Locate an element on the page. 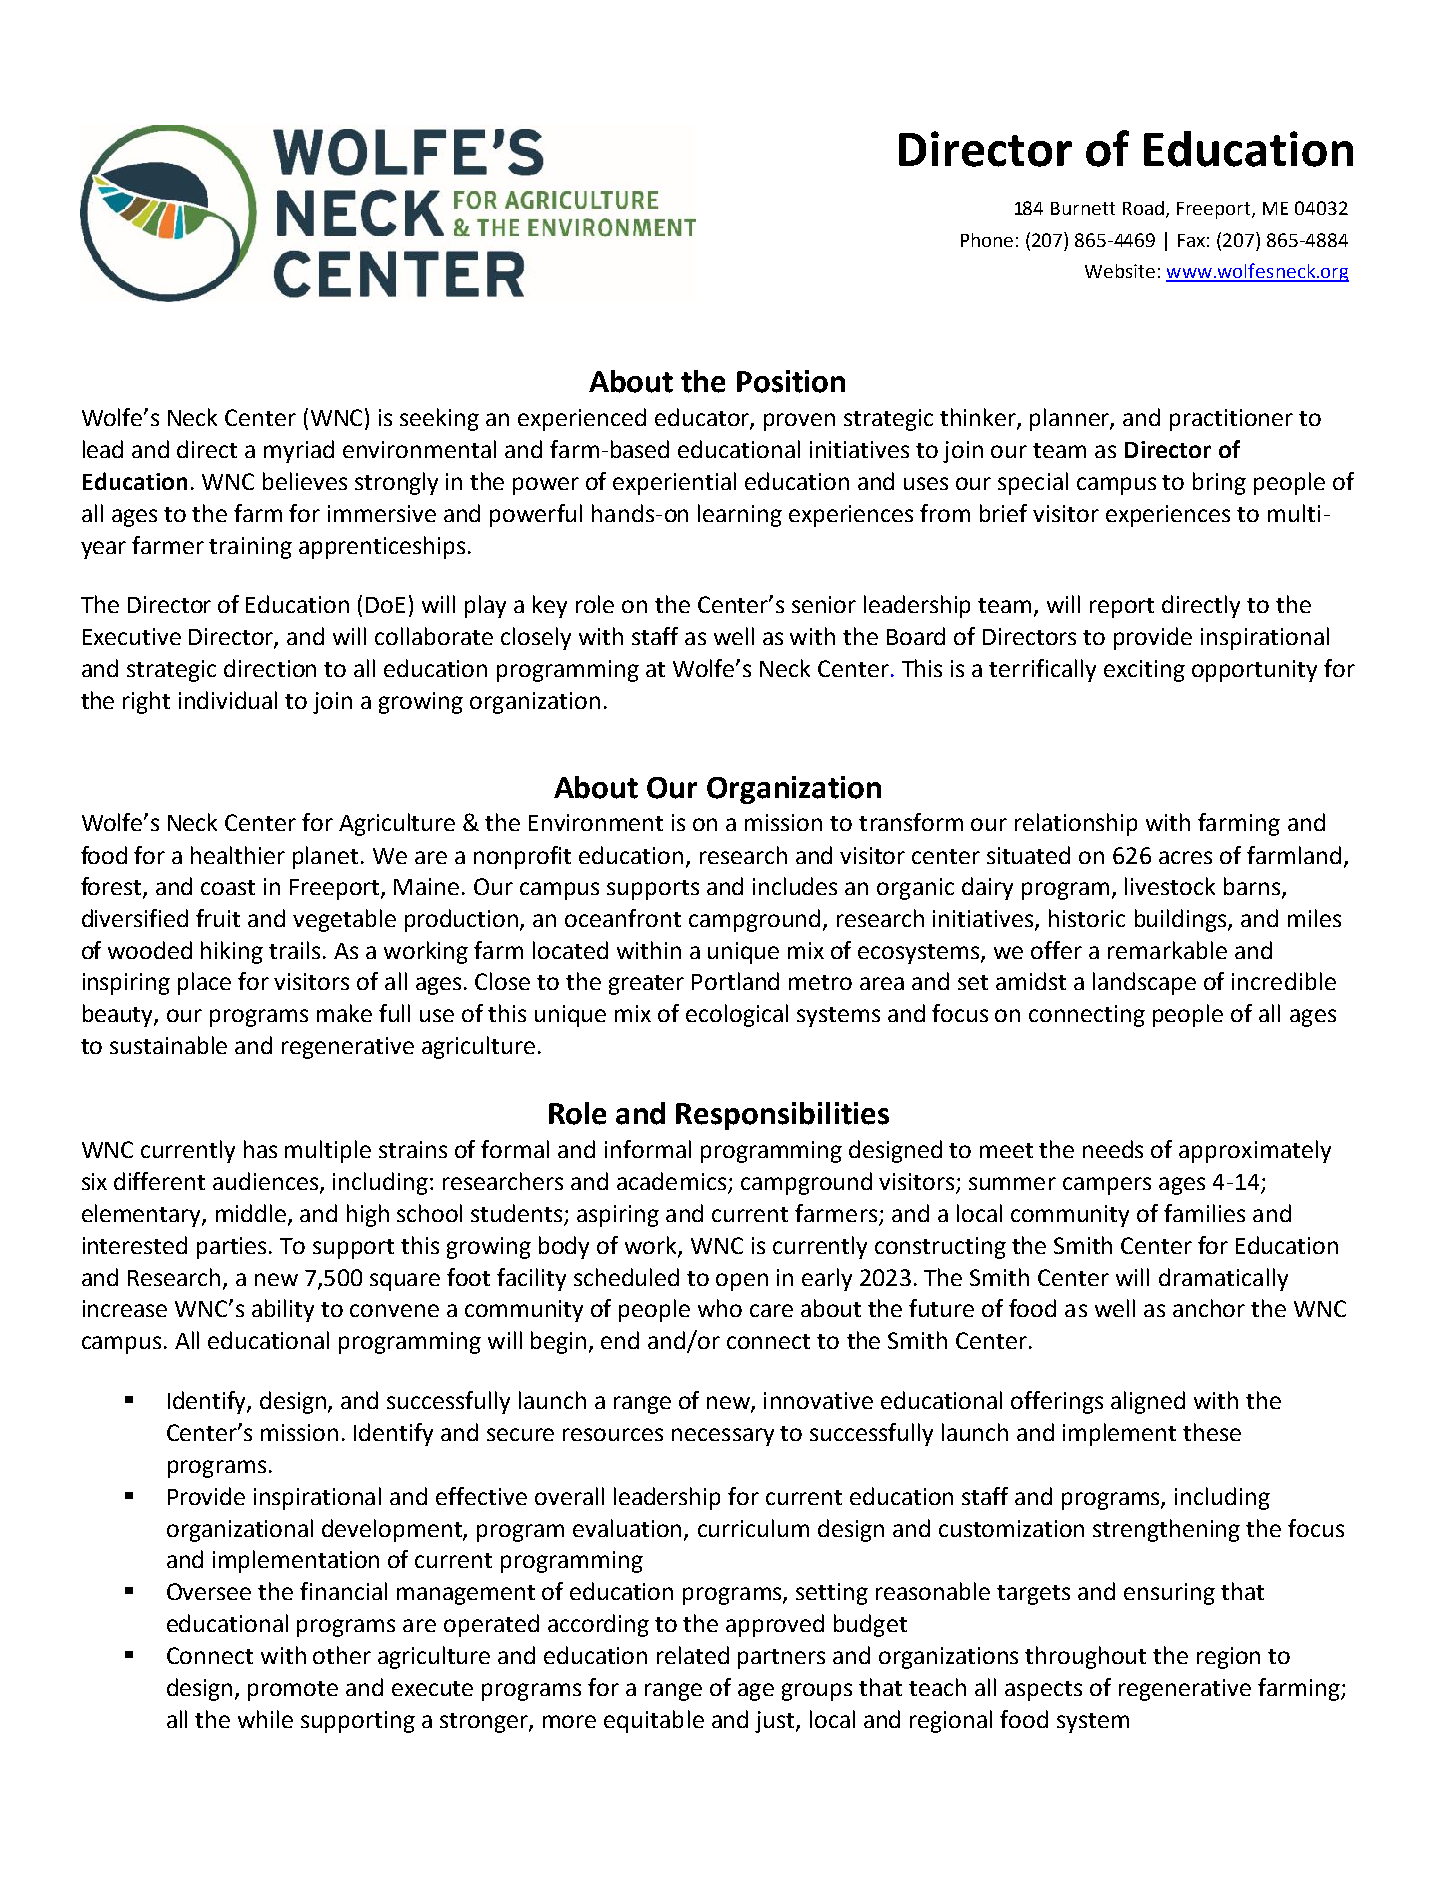 The height and width of the page is (1877, 1451). academics is located at coordinates (673, 1182).
